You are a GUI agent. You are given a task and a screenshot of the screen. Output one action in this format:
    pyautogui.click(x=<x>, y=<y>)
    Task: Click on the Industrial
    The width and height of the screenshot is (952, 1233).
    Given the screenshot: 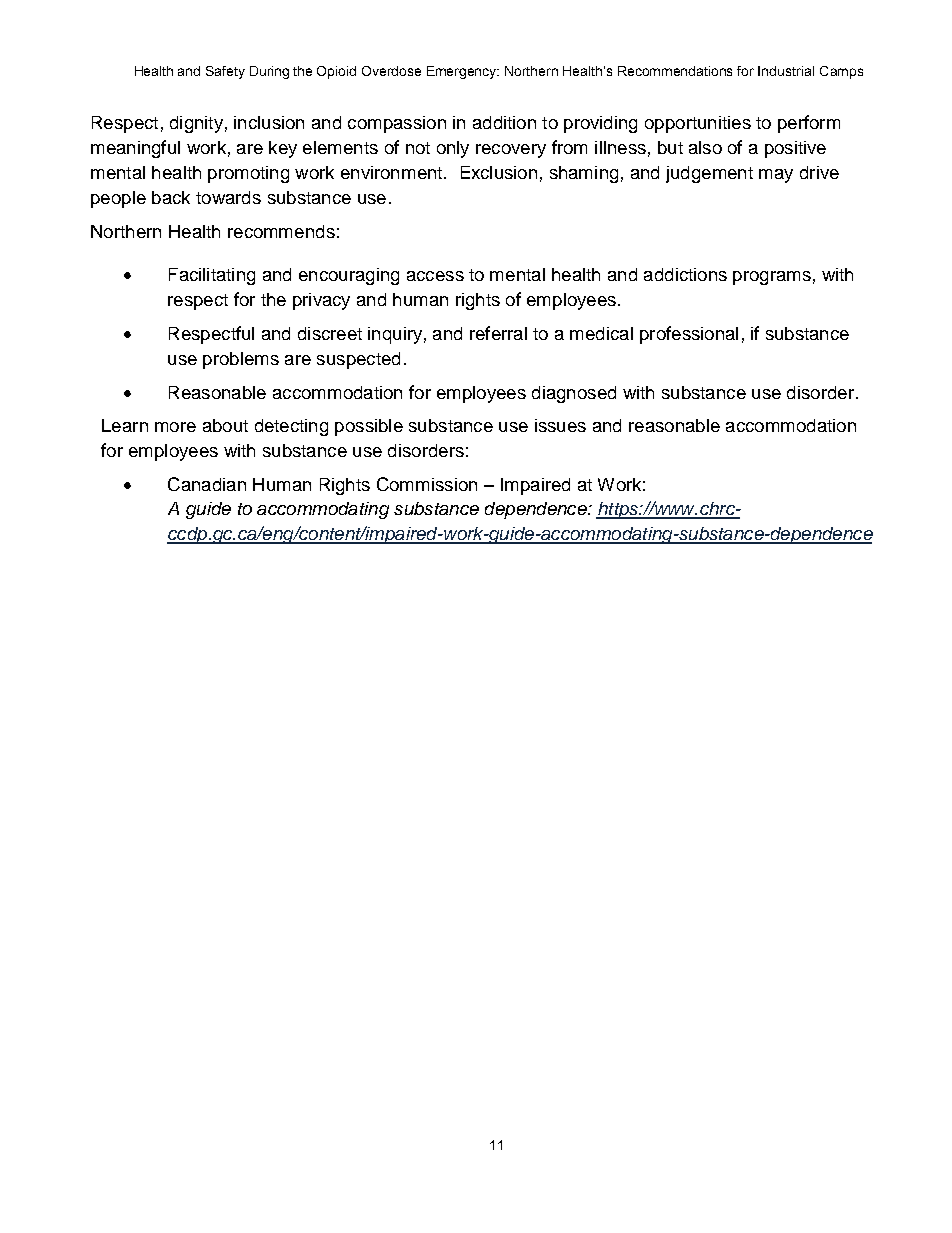 What is the action you would take?
    pyautogui.click(x=786, y=71)
